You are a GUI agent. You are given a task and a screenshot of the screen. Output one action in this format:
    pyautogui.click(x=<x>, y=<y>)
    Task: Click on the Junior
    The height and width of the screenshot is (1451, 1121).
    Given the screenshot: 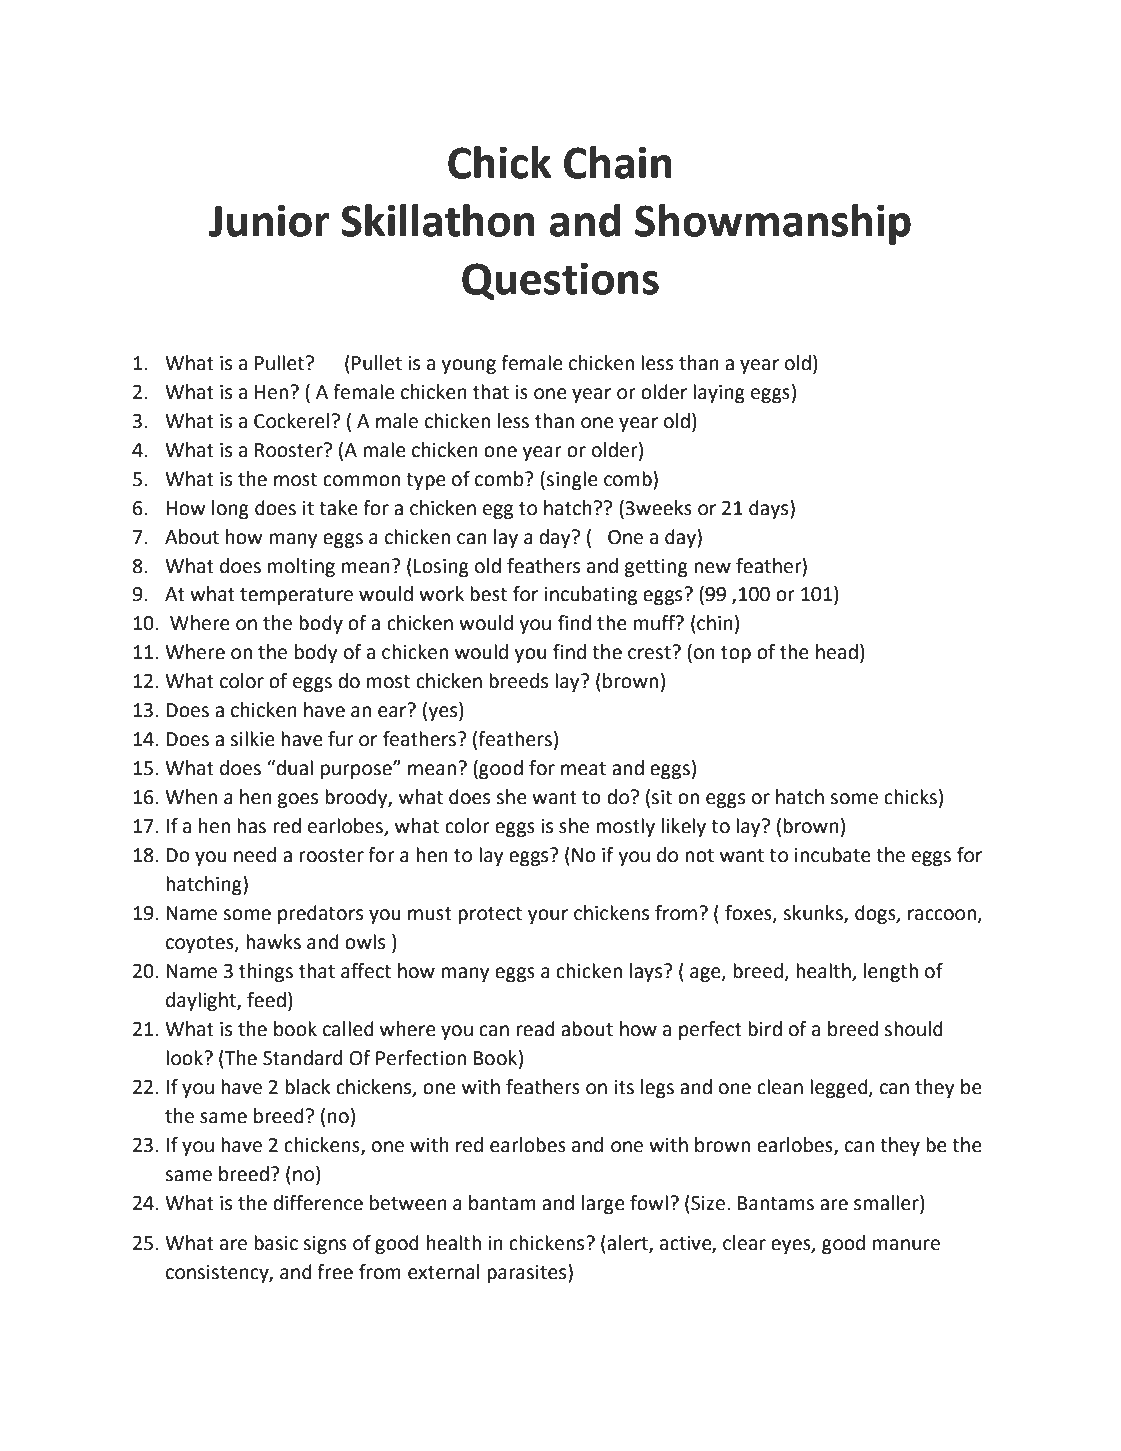 What is the action you would take?
    pyautogui.click(x=269, y=221)
